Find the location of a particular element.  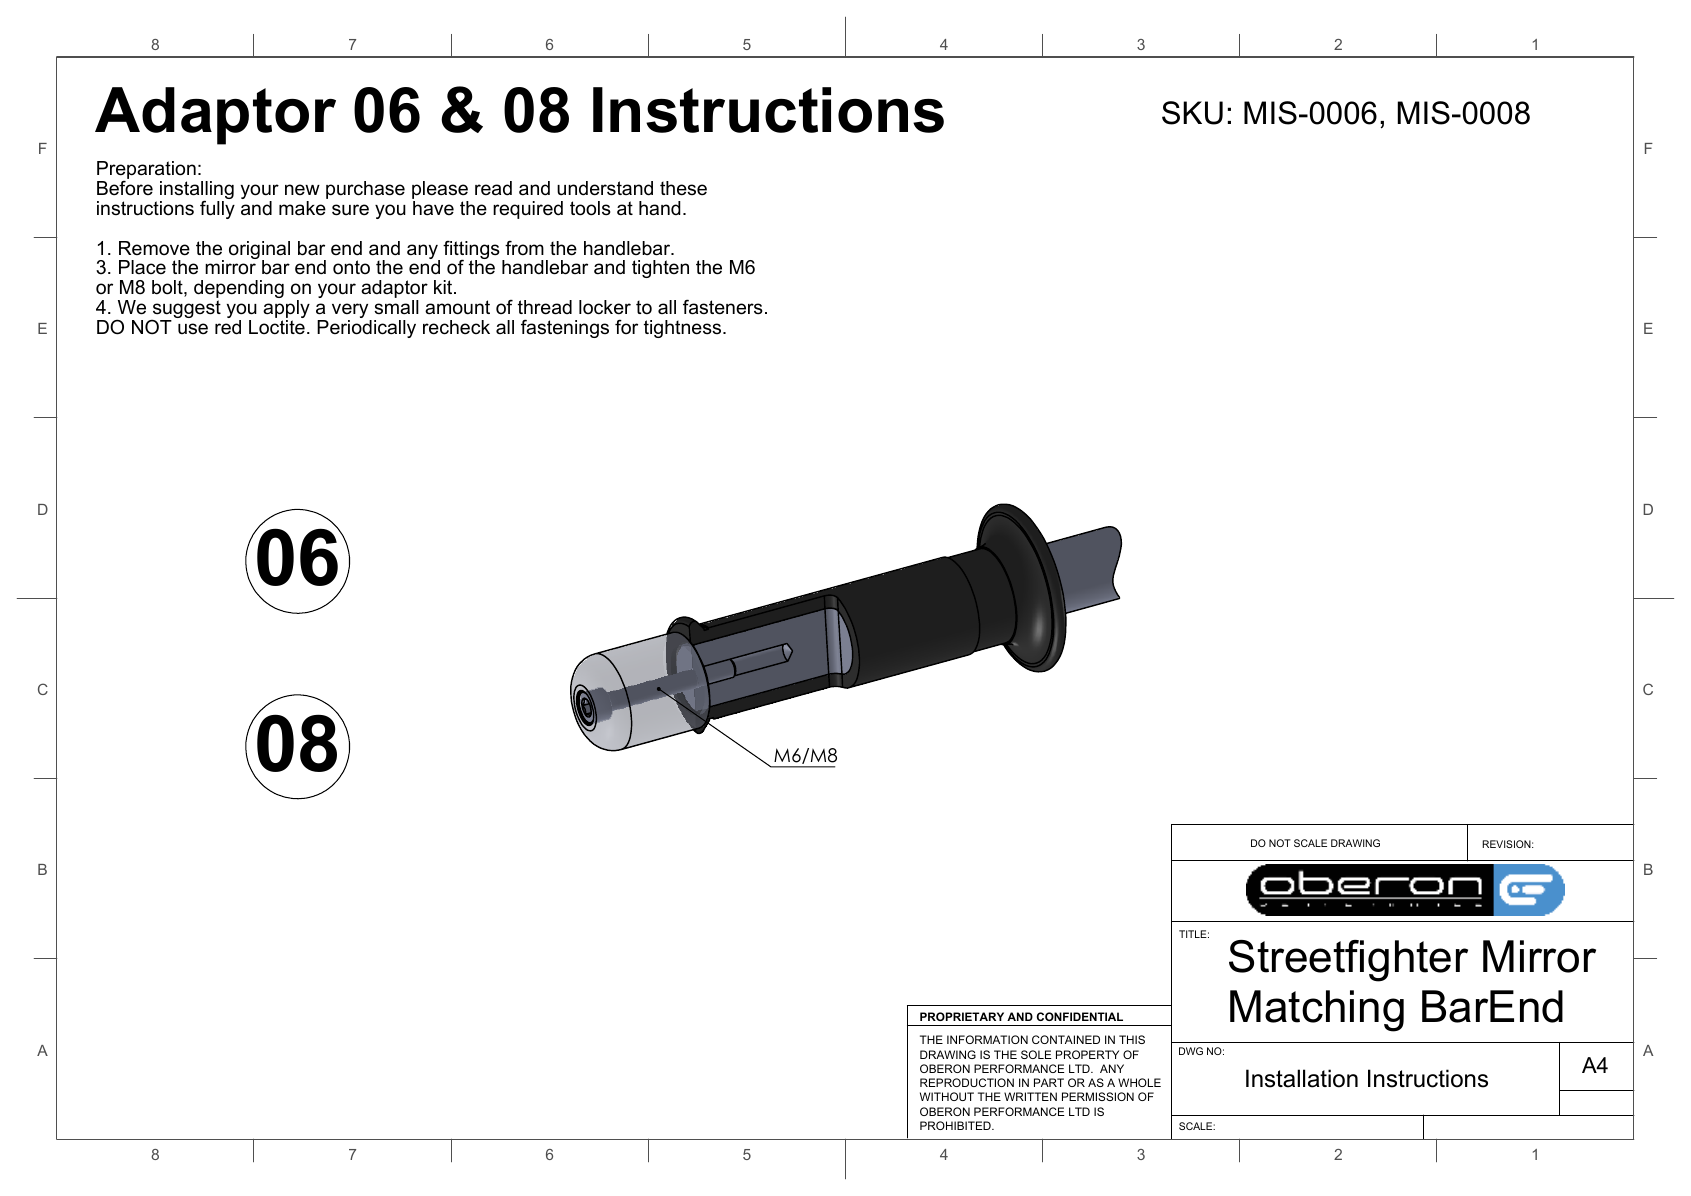

SKU is located at coordinates (1192, 113).
